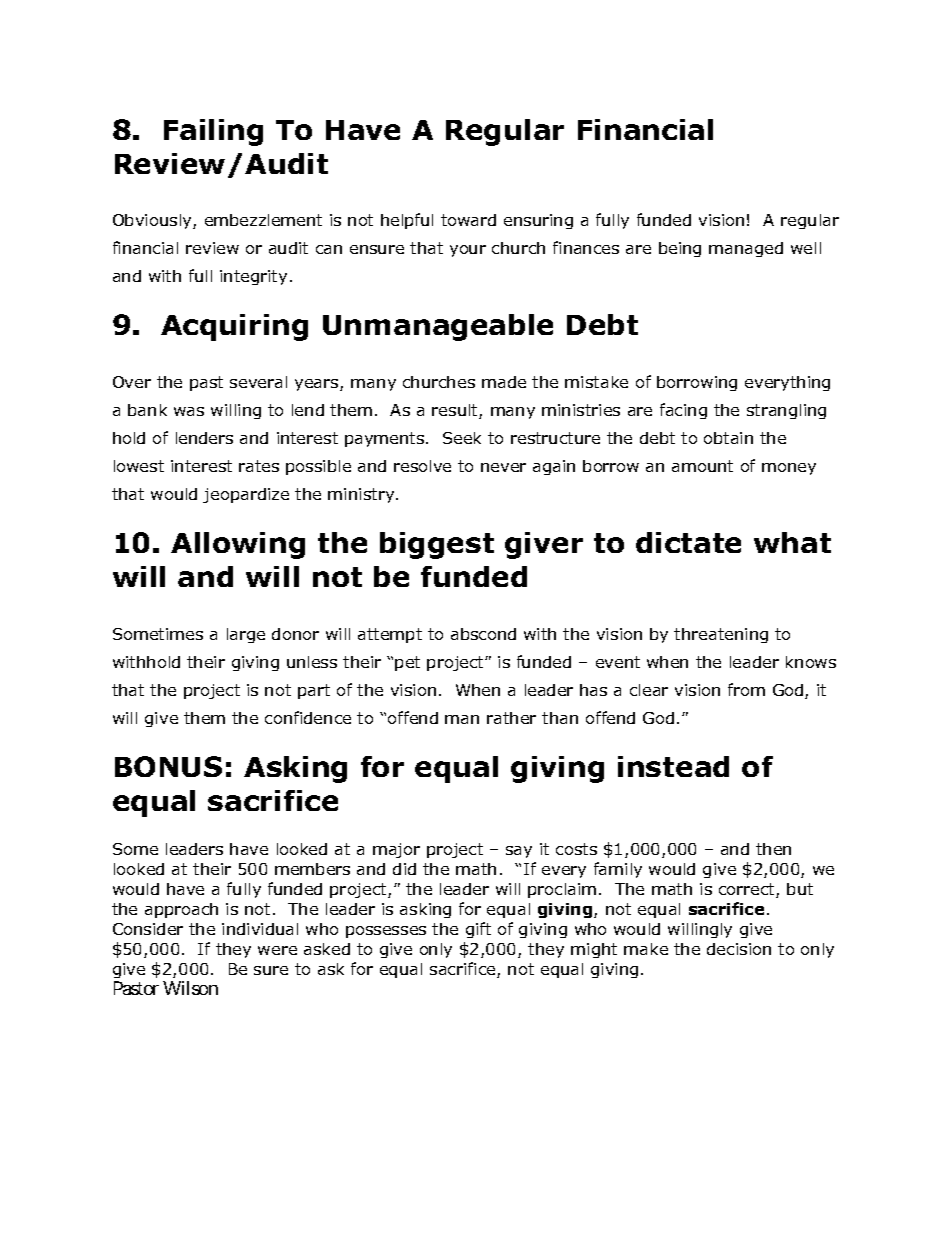 The height and width of the screenshot is (1233, 952). Describe the element at coordinates (478, 930) in the screenshot. I see `gift` at that location.
